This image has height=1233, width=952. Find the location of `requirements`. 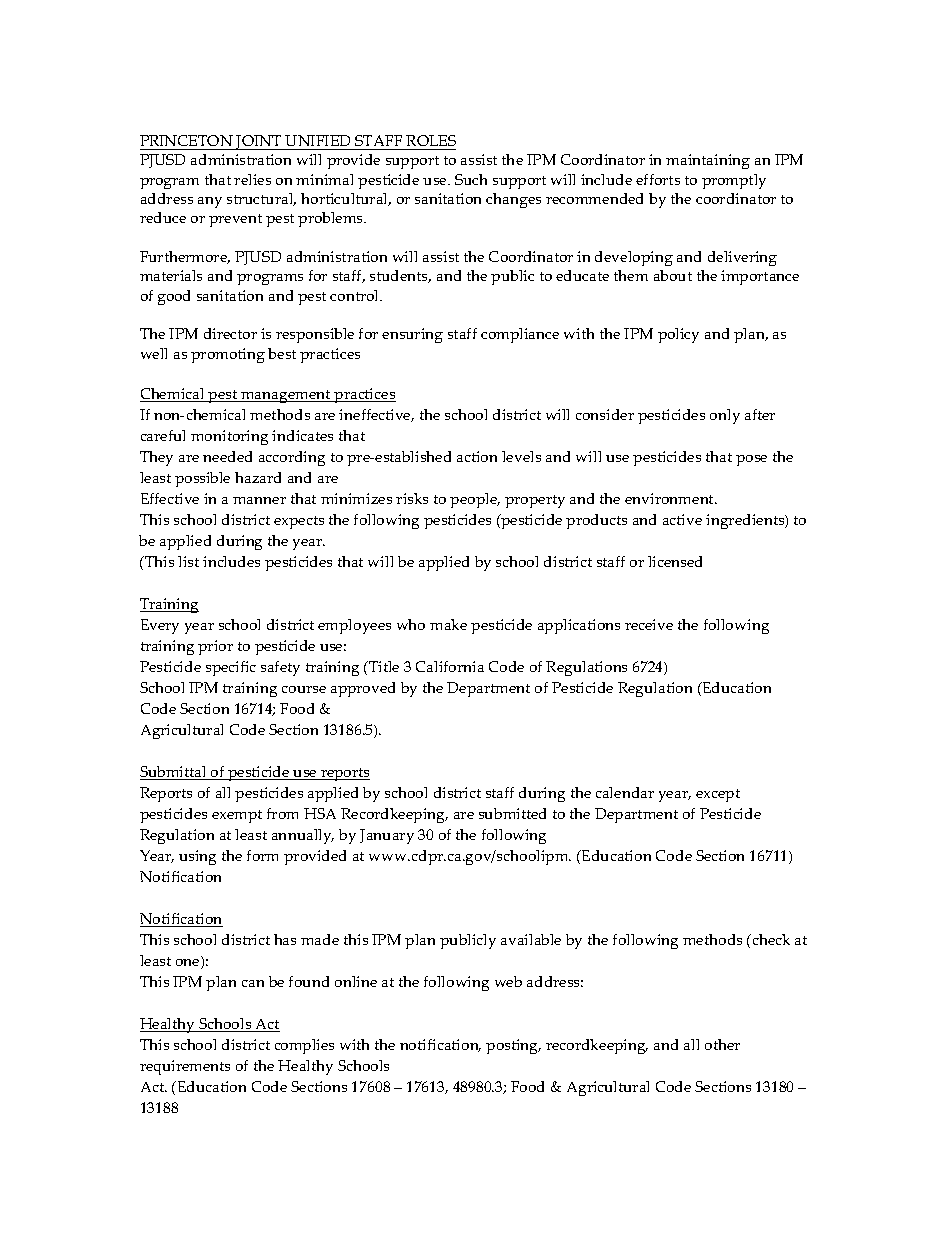

requirements is located at coordinates (185, 1067).
